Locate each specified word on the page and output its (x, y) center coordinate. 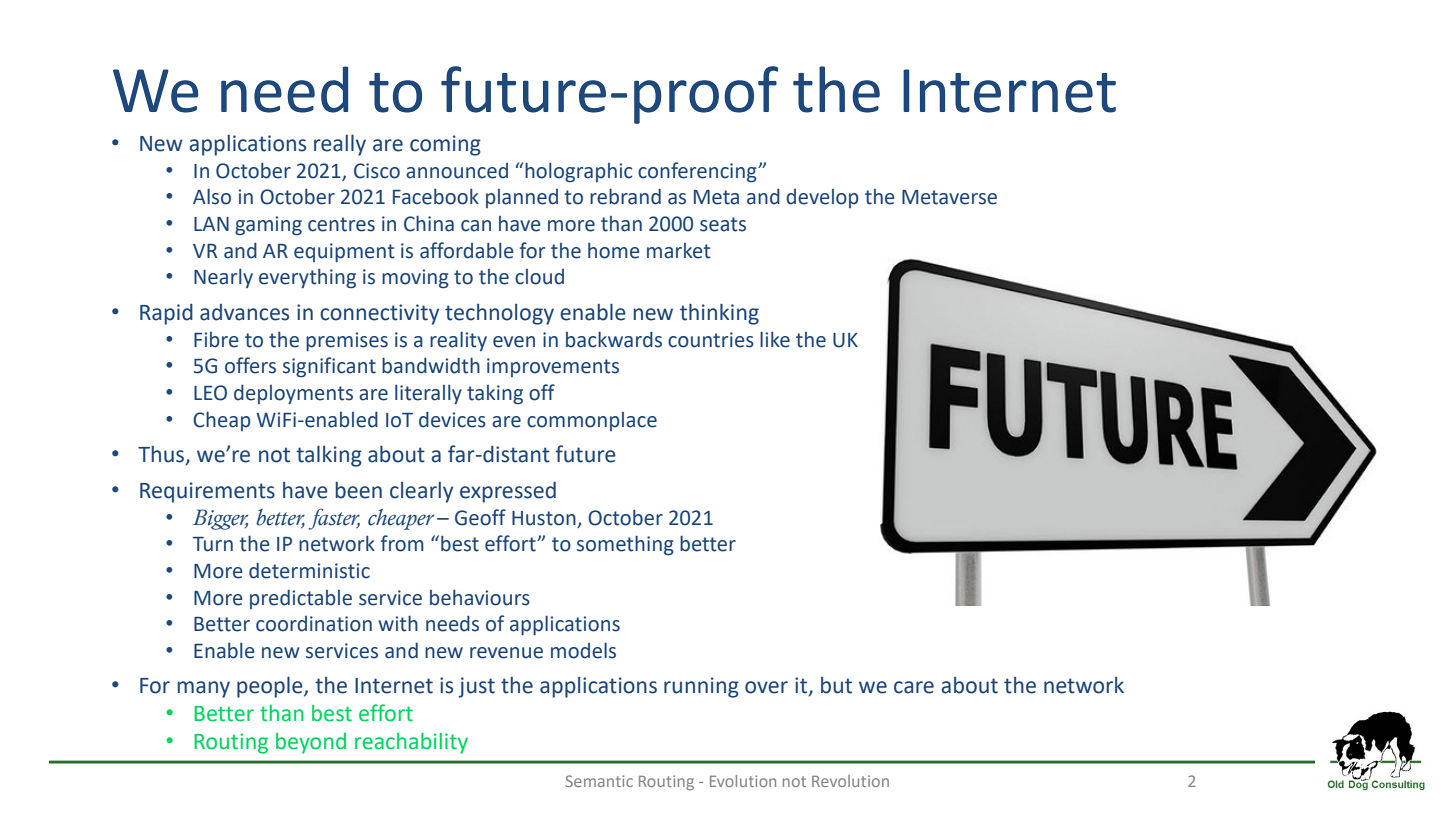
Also (212, 197)
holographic (579, 172)
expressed (508, 492)
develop (822, 198)
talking (329, 456)
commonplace (592, 421)
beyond (311, 743)
